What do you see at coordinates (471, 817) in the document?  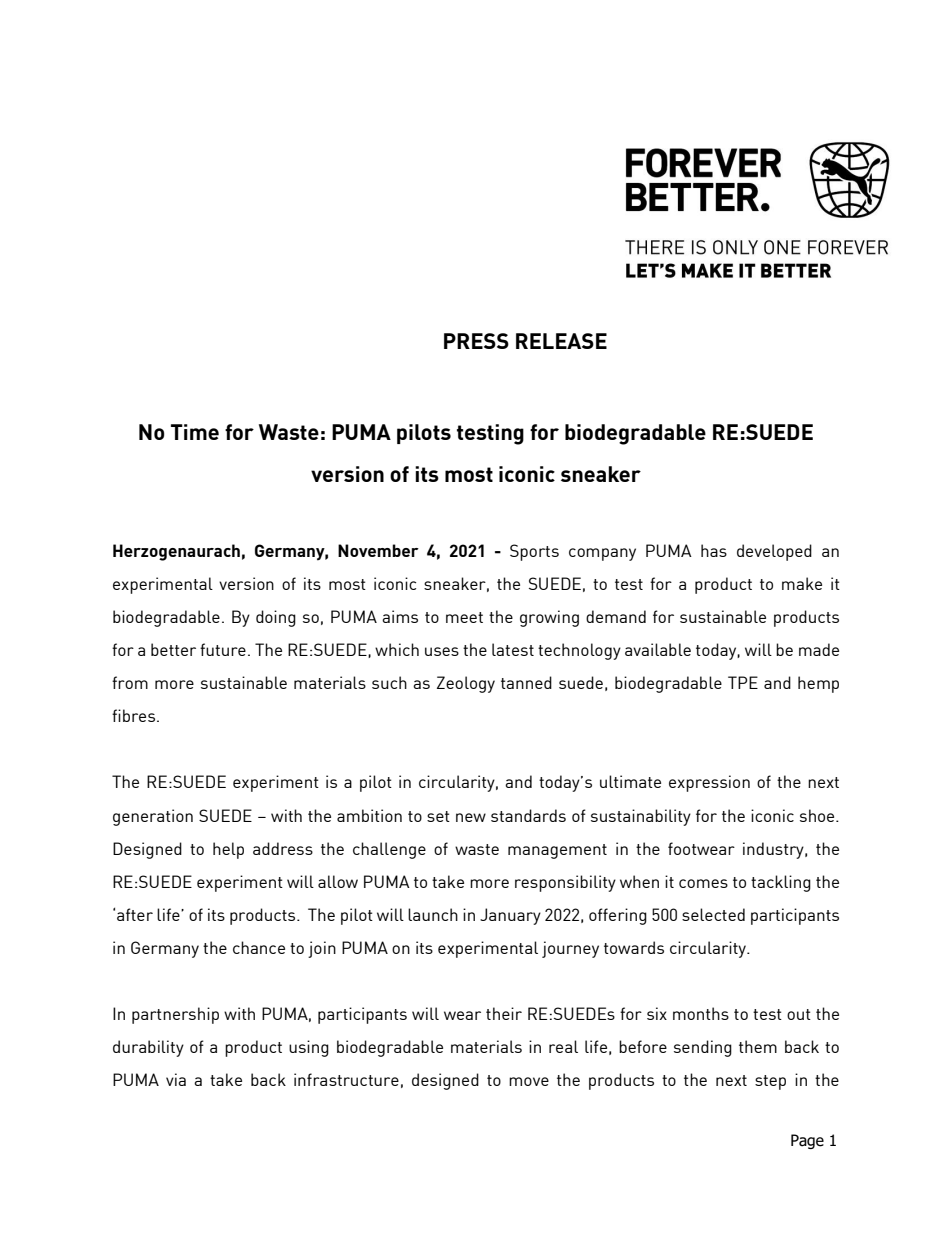 I see `new` at bounding box center [471, 817].
